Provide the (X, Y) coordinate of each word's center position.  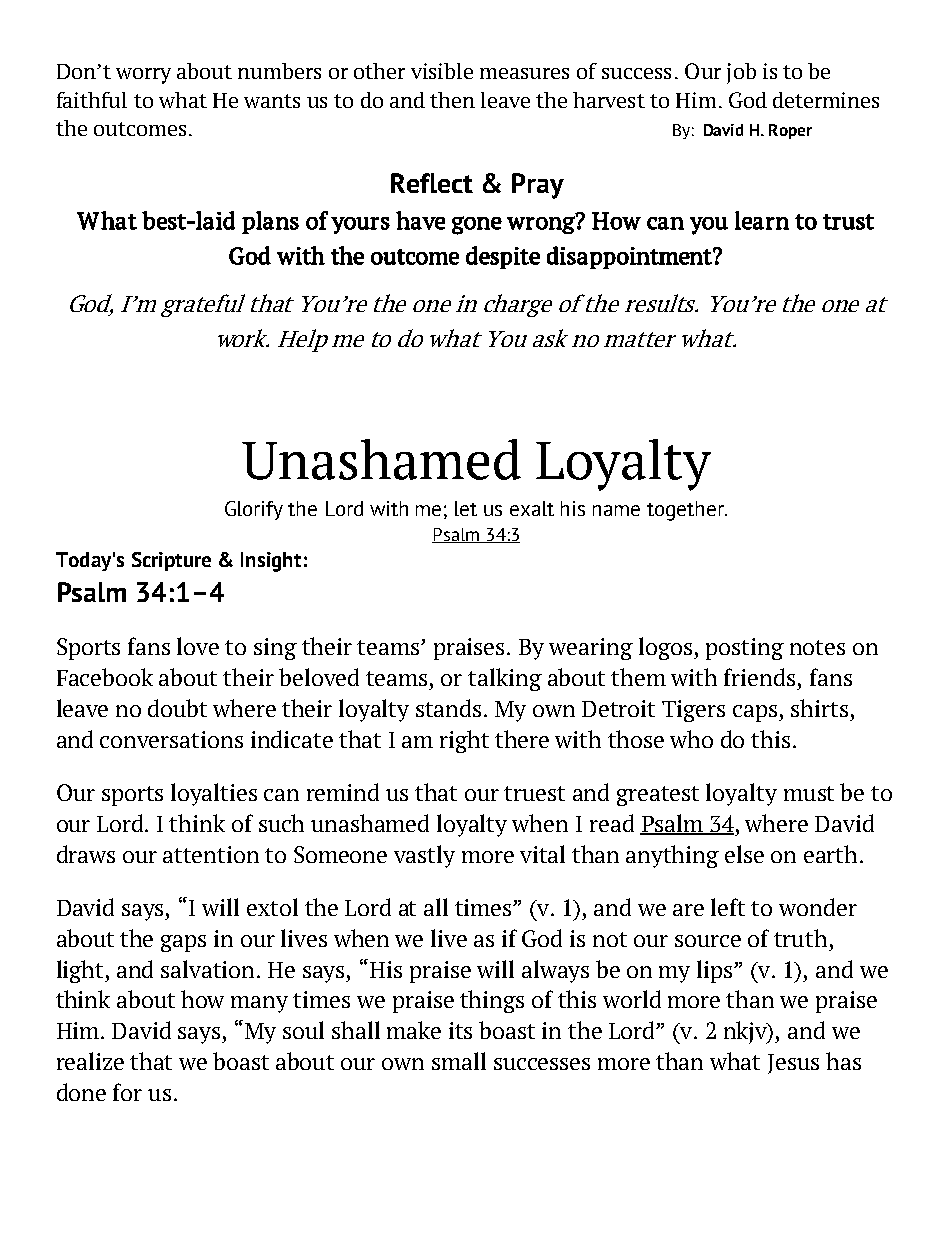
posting (745, 649)
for (127, 1092)
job (741, 73)
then (452, 100)
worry (143, 76)
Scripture (171, 561)
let (466, 508)
